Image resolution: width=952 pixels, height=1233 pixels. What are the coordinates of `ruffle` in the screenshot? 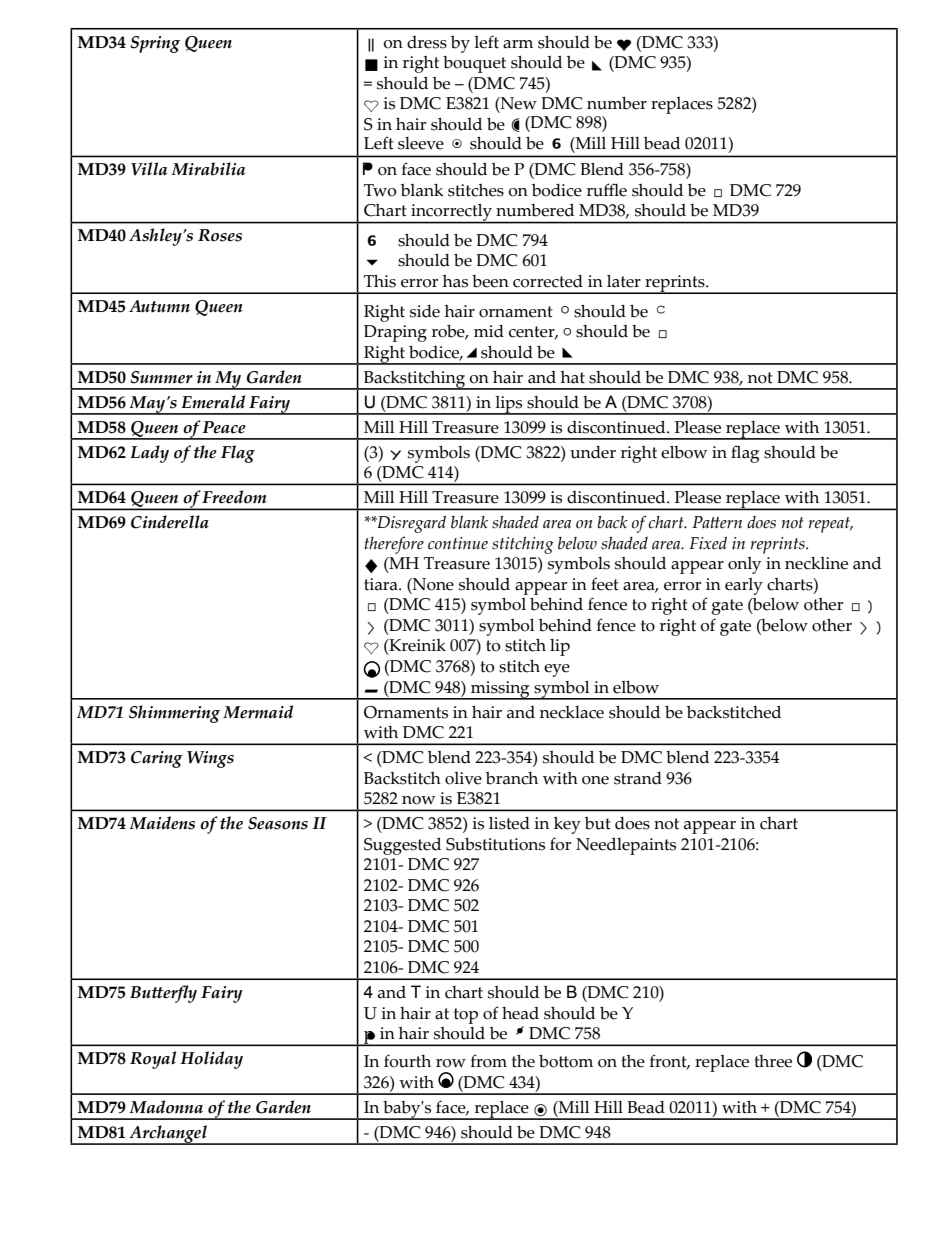 It's located at (607, 190).
